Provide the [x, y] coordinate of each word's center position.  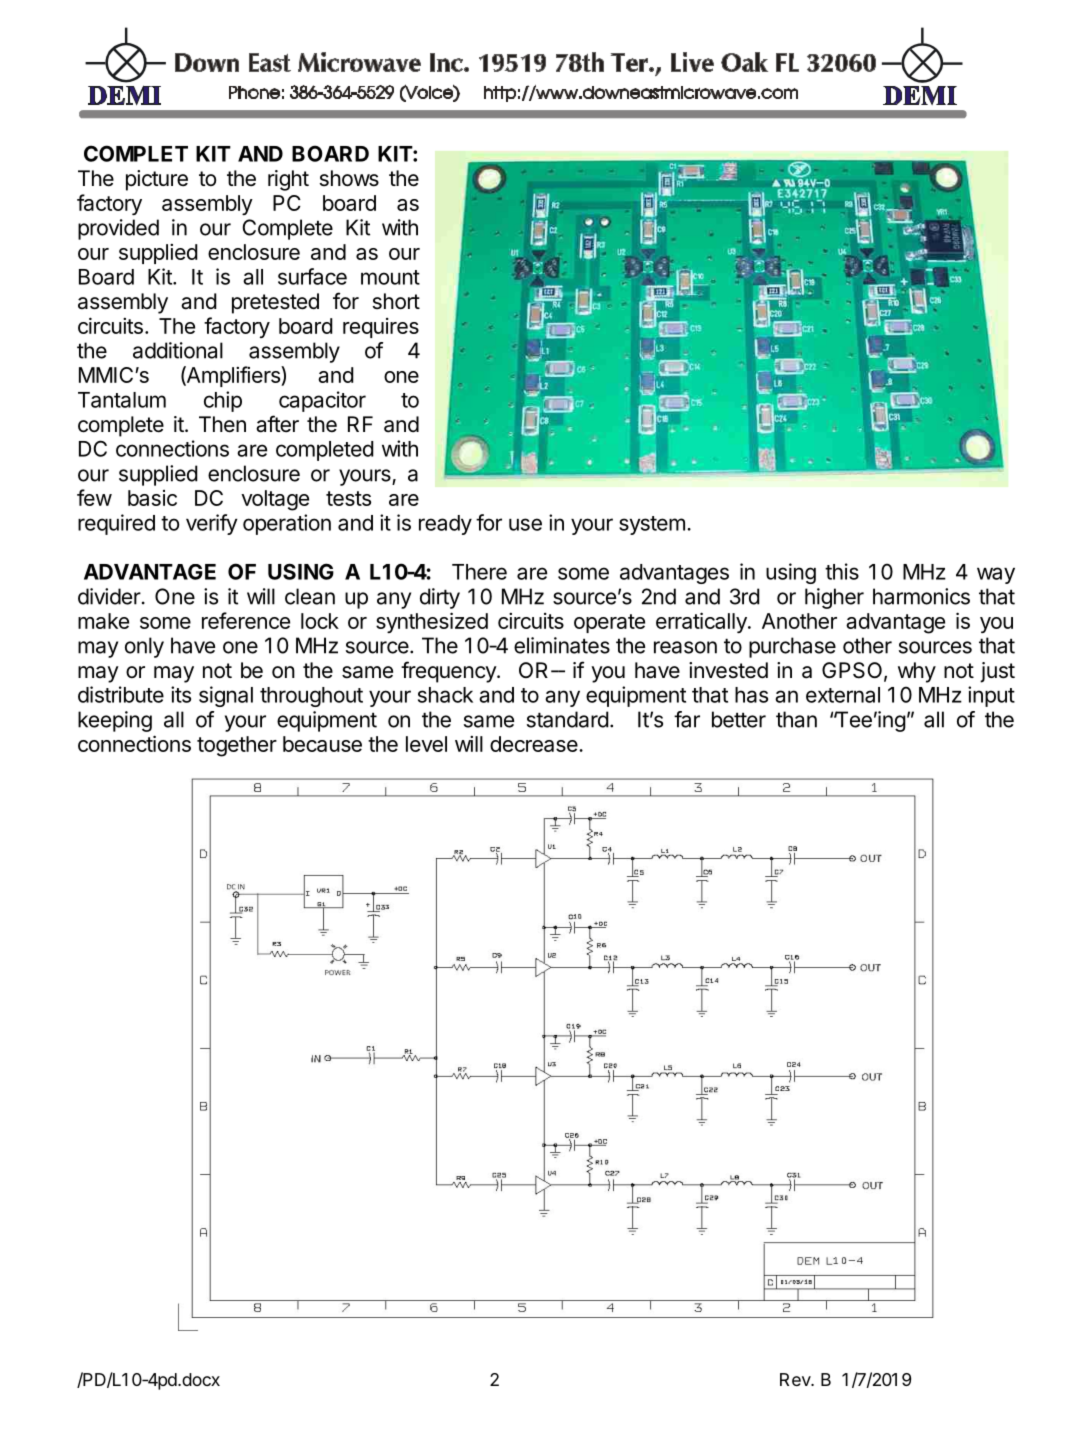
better [739, 719]
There [479, 572]
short [396, 301]
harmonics [921, 596]
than [796, 719]
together [237, 746]
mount [390, 277]
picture [157, 180]
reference [246, 620]
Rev [796, 1379]
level [426, 744]
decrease [535, 744]
